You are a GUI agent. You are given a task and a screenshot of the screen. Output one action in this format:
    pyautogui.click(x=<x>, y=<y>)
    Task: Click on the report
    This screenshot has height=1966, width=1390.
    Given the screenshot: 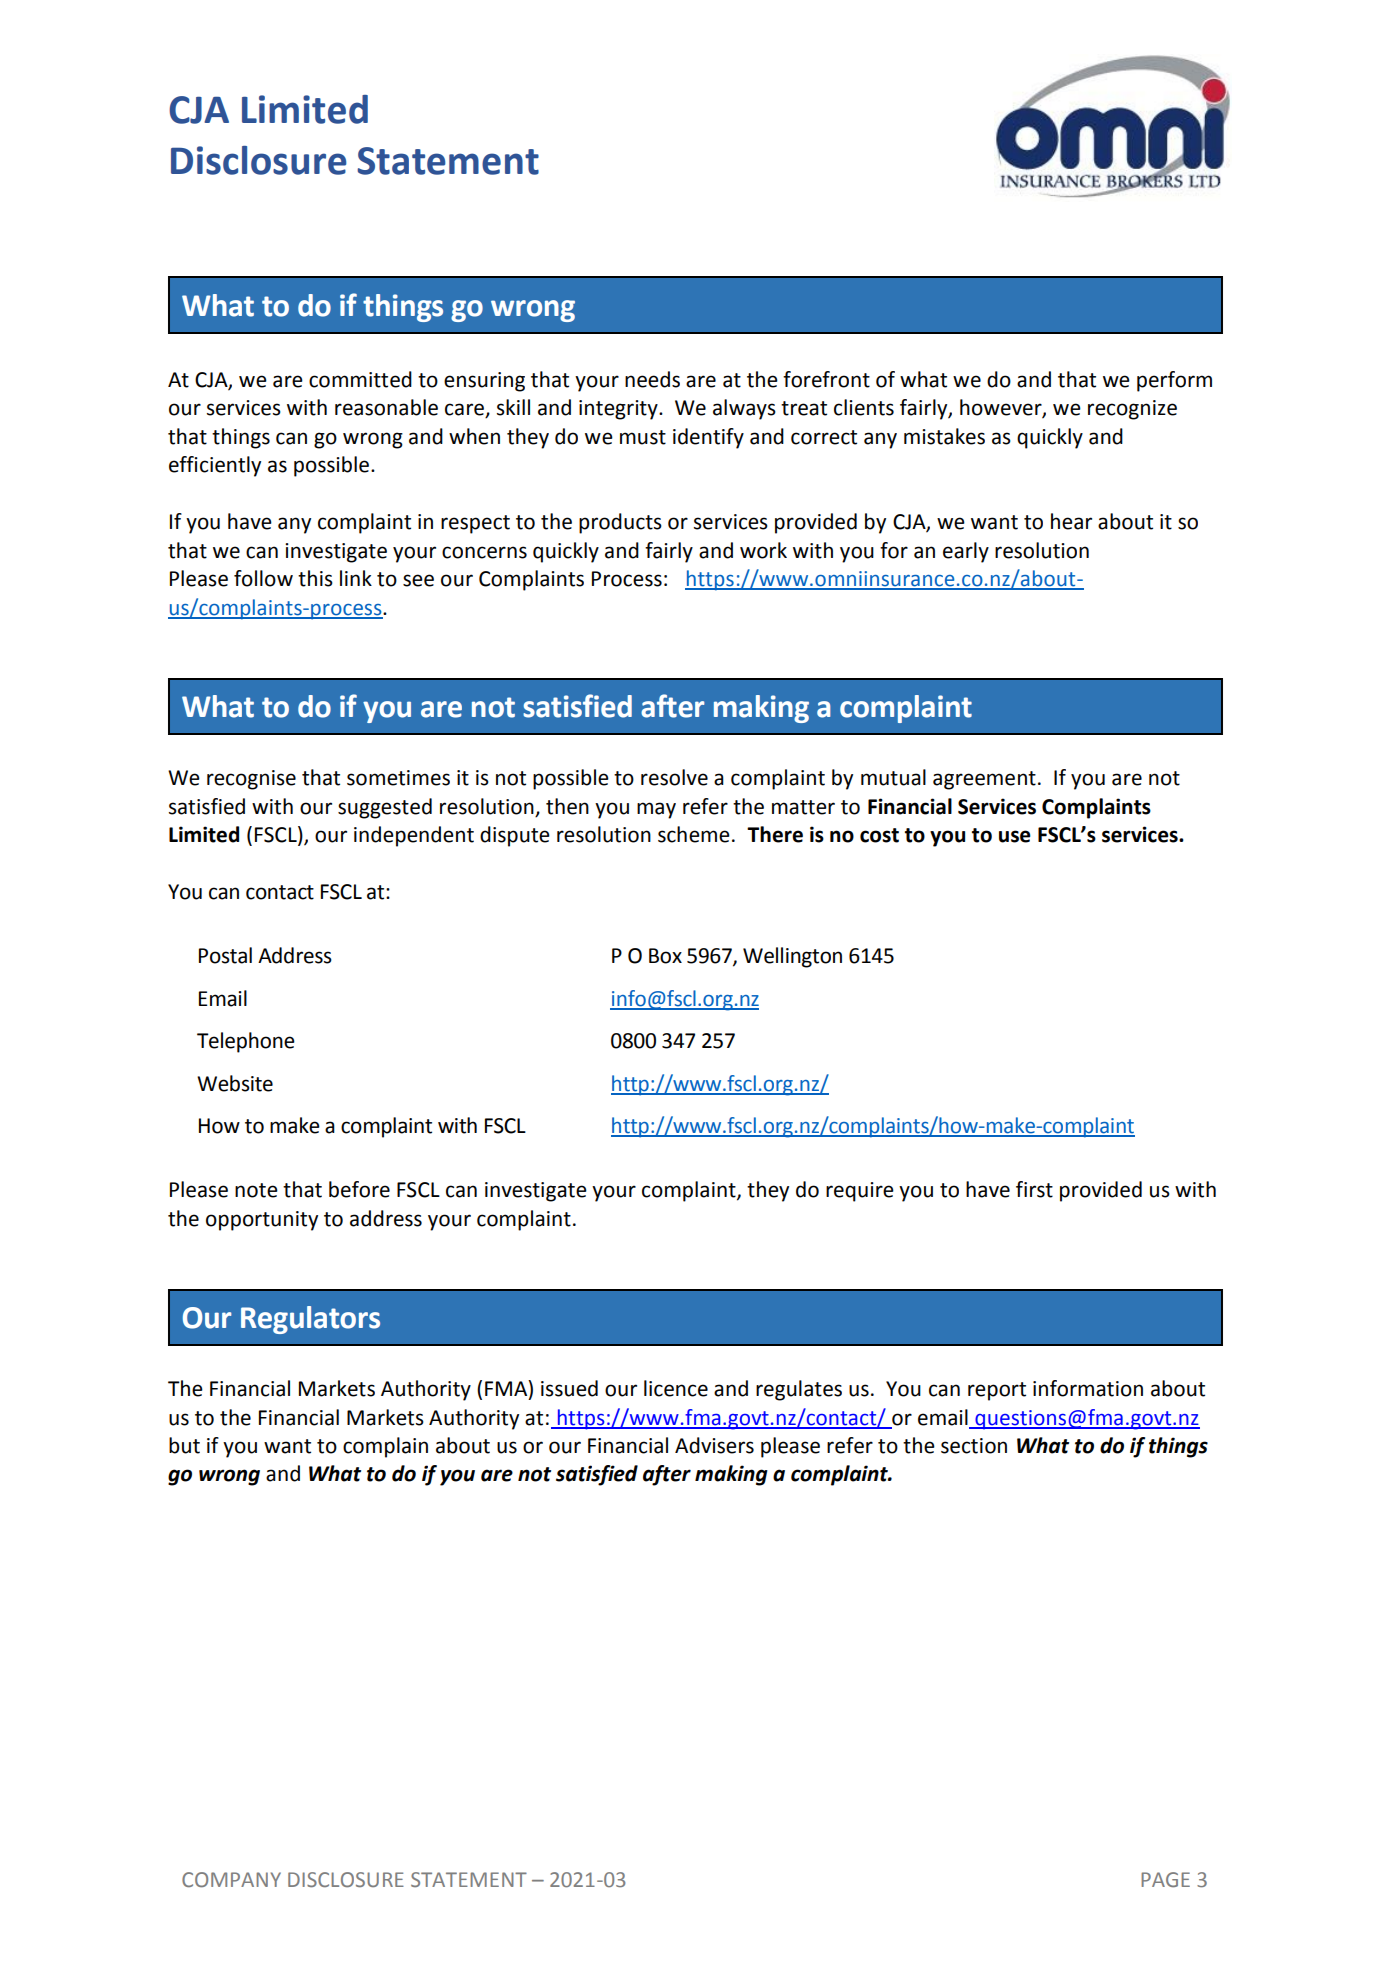 What is the action you would take?
    pyautogui.click(x=997, y=1391)
